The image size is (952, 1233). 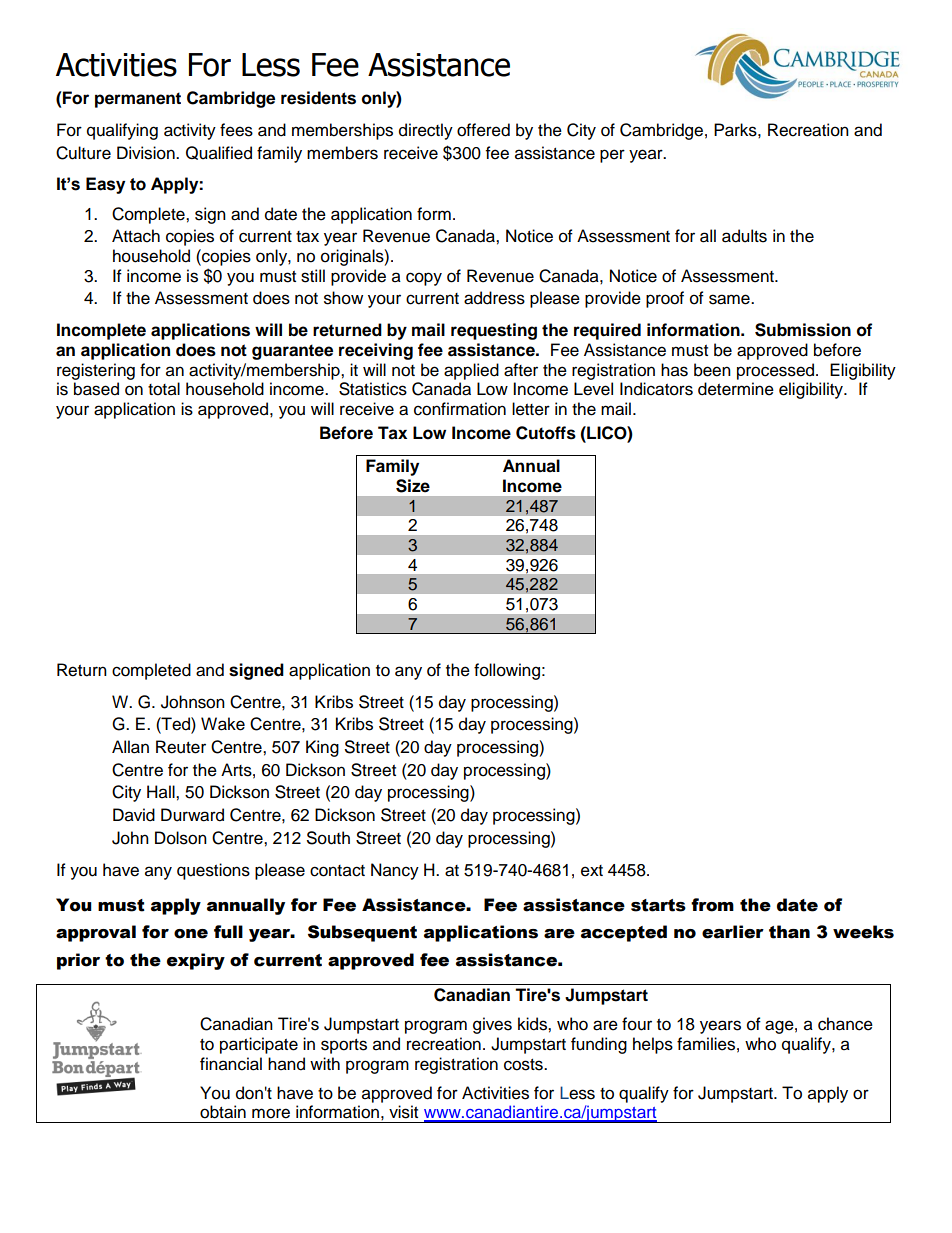 I want to click on Submission, so click(x=803, y=330).
